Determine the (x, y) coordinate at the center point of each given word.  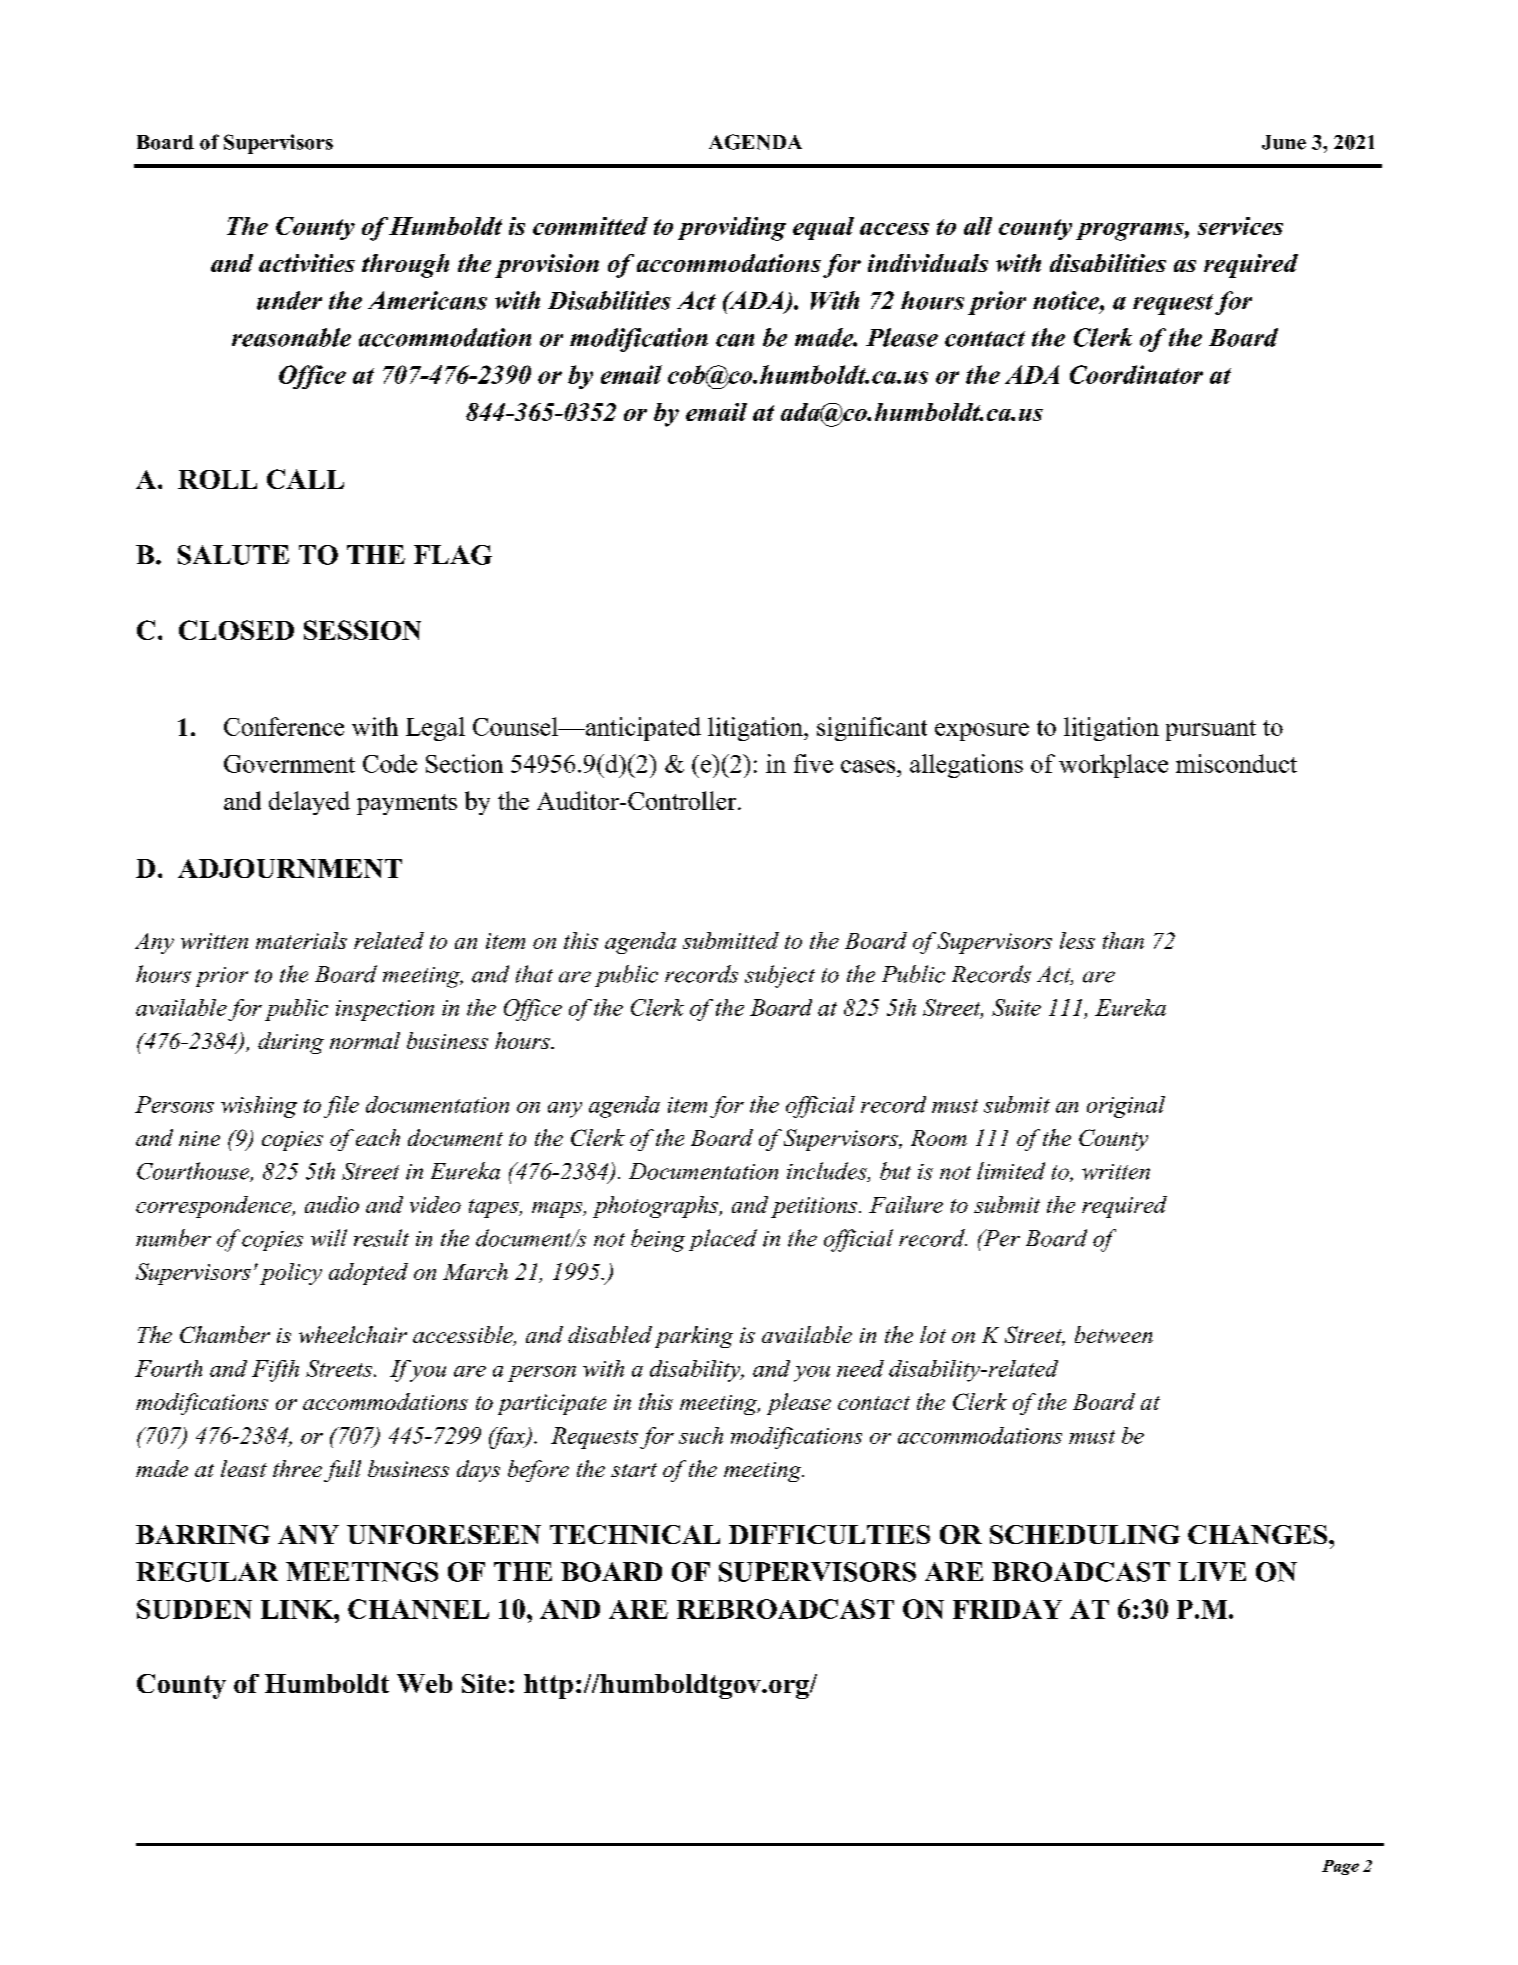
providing (732, 229)
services (1240, 226)
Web (424, 1683)
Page (1340, 1867)
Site (484, 1683)
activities (307, 263)
